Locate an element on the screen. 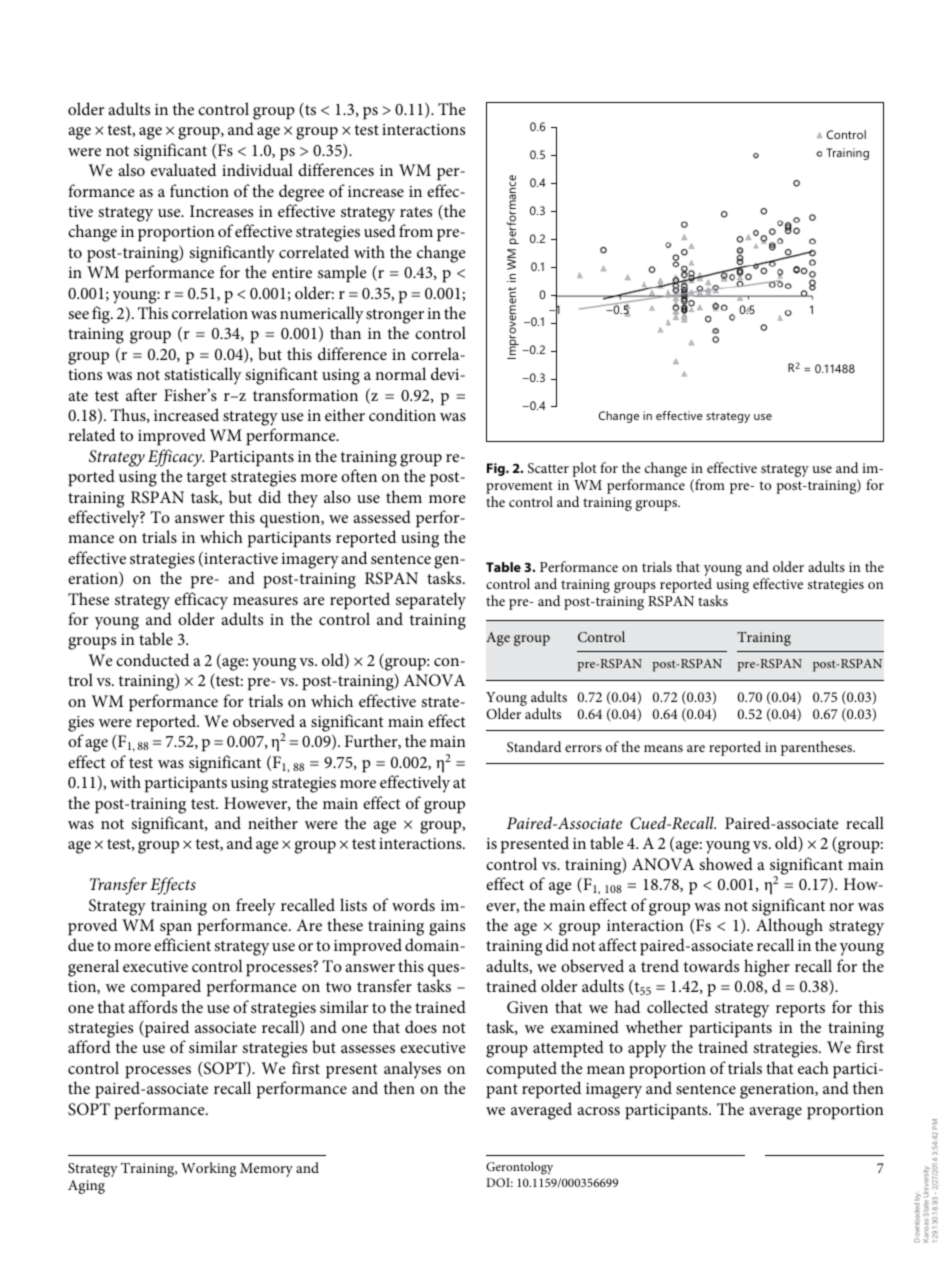 The height and width of the screenshot is (1270, 952). conducted is located at coordinates (152, 659).
